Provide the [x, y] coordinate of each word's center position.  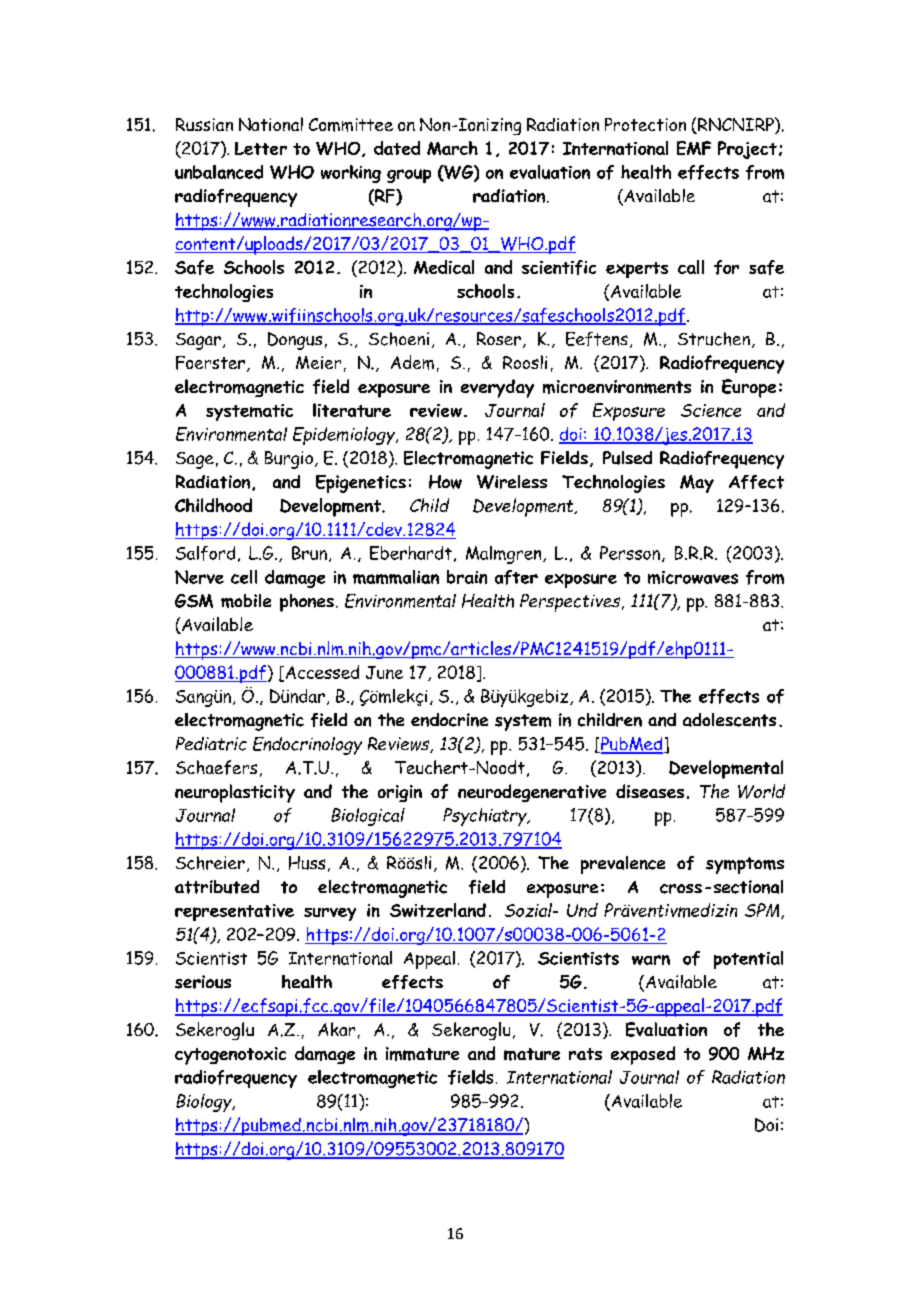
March [452, 148]
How [445, 482]
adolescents [729, 720]
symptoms [745, 865]
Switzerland [438, 910]
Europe [749, 388]
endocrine [449, 720]
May [697, 484]
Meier [318, 362]
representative [234, 912]
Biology [205, 1103]
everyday [497, 388]
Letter [261, 148]
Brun [309, 553]
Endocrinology [307, 746]
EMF [694, 148]
